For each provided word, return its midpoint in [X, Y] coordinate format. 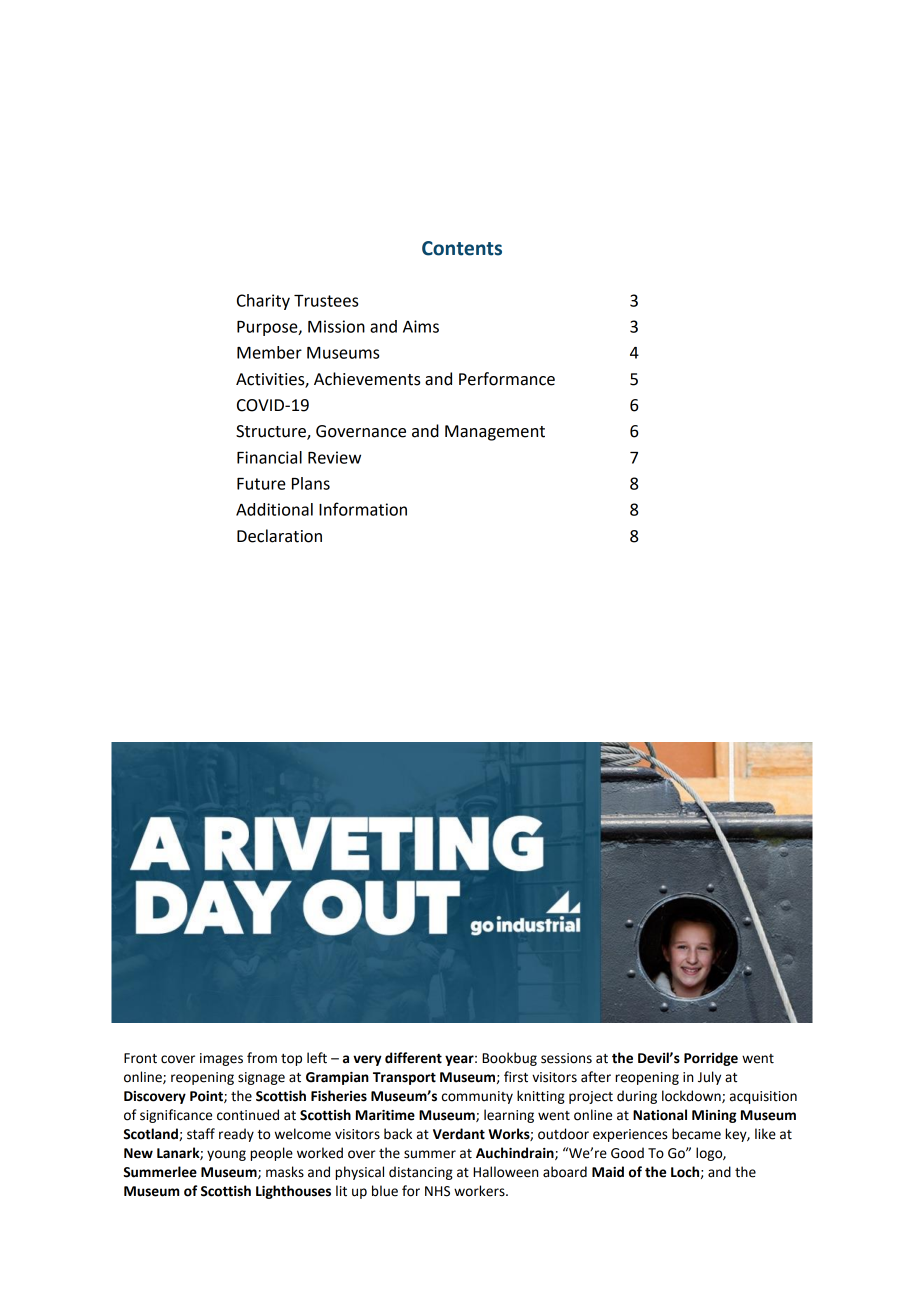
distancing [421, 1173]
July [709, 1078]
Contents [462, 248]
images [221, 1059]
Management [495, 433]
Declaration [279, 536]
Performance [507, 379]
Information [363, 509]
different [413, 1058]
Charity [263, 302]
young [226, 1155]
